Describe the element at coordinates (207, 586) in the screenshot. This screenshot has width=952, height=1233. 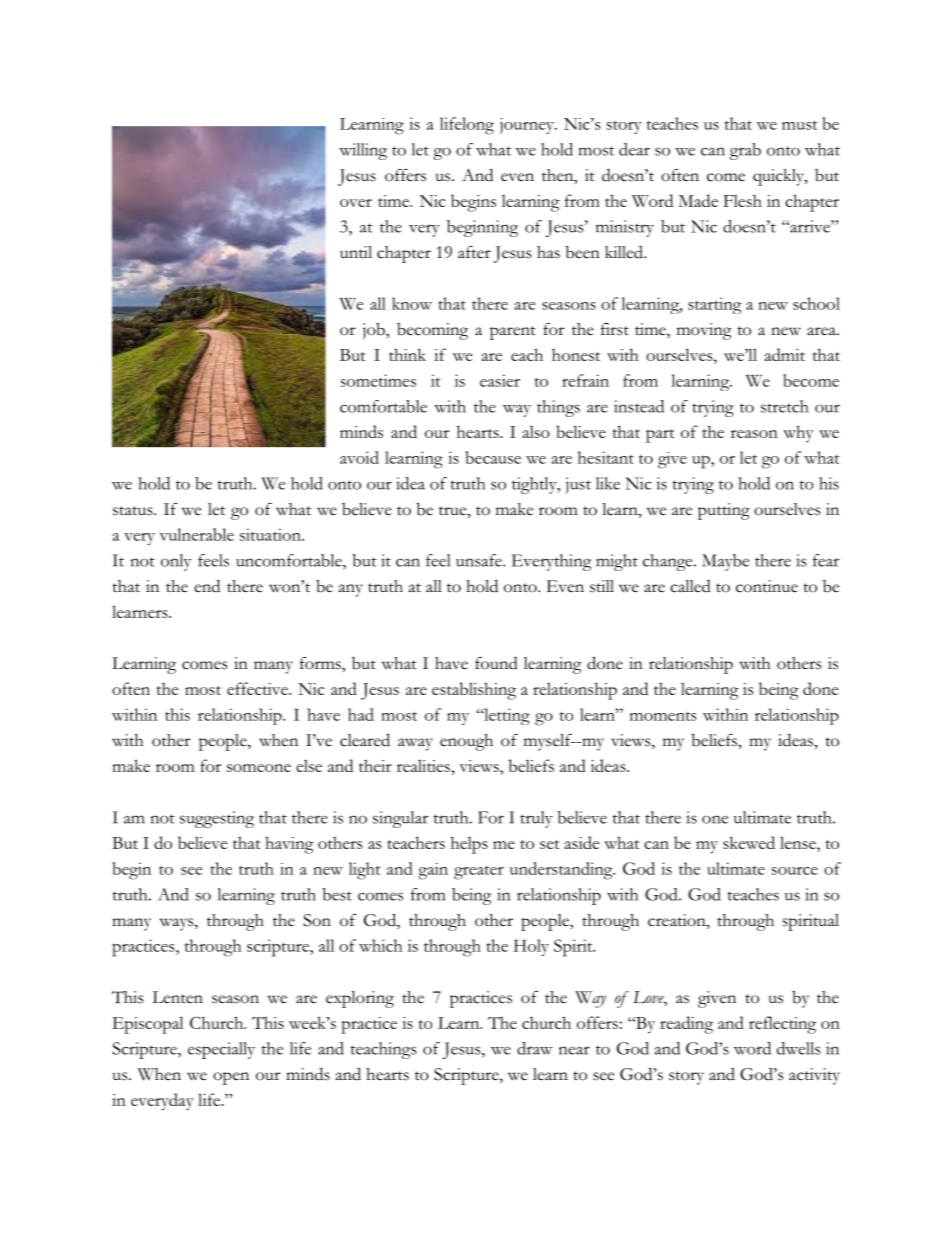
I see `end` at that location.
